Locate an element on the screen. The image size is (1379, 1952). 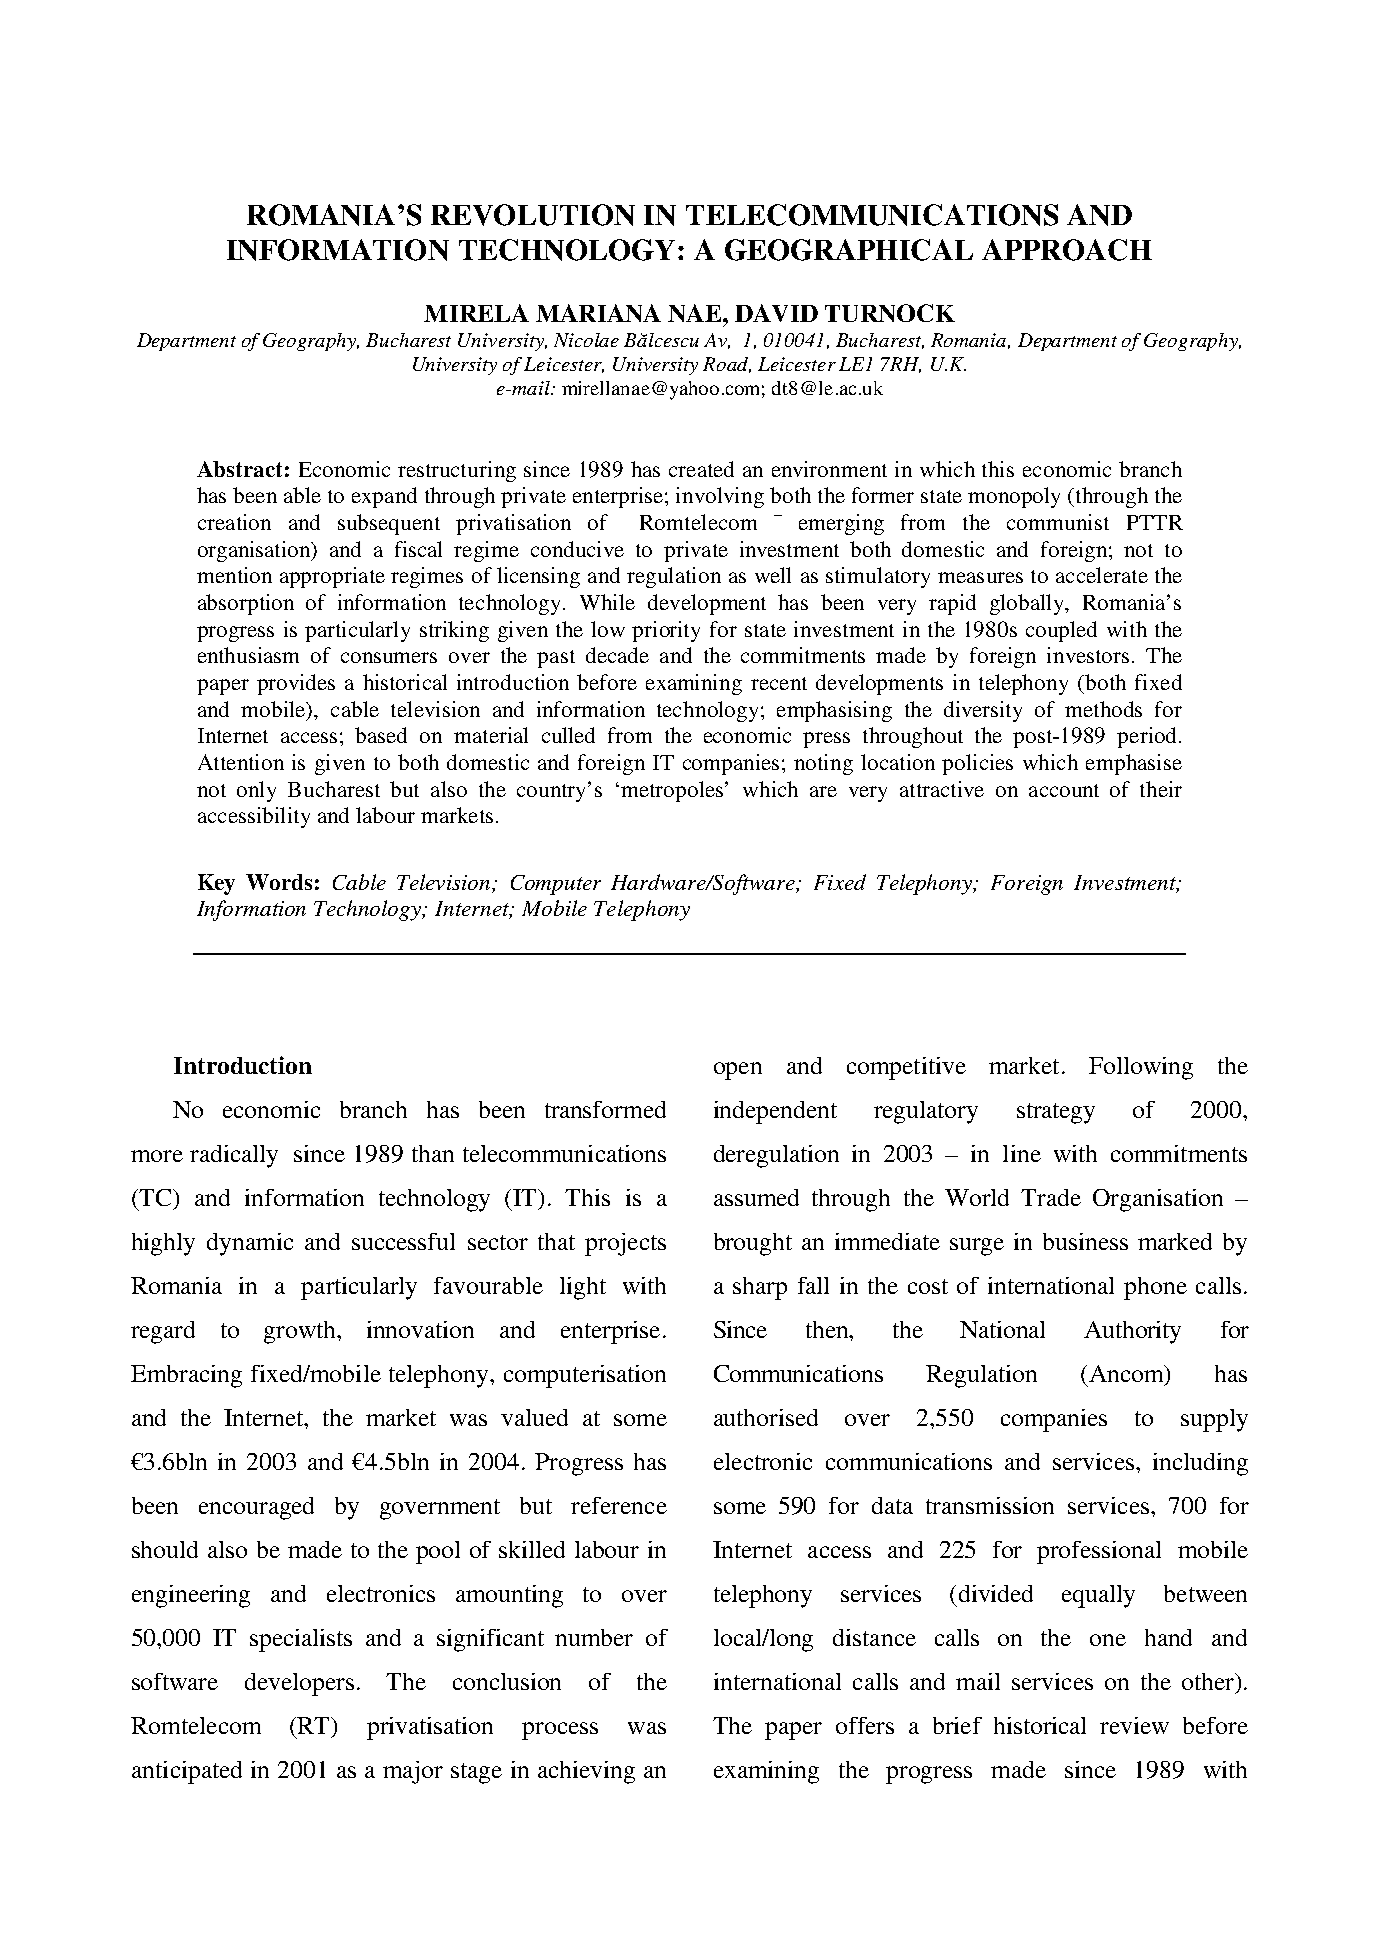
transformed is located at coordinates (605, 1109).
